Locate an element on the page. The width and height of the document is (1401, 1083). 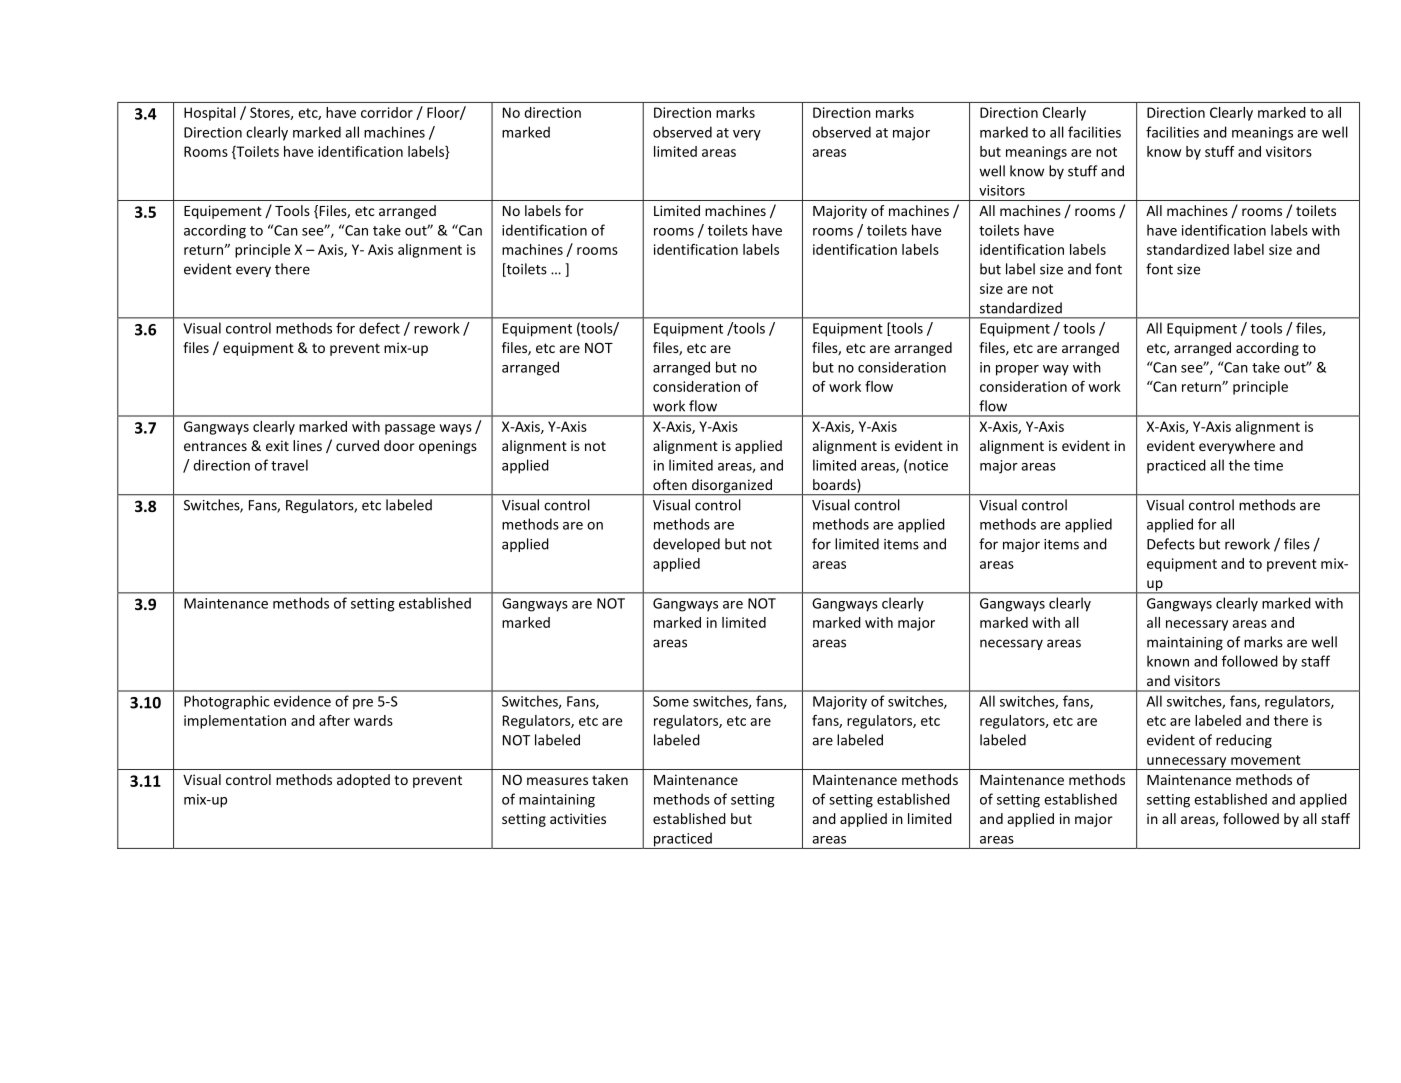
movement is located at coordinates (1266, 760).
